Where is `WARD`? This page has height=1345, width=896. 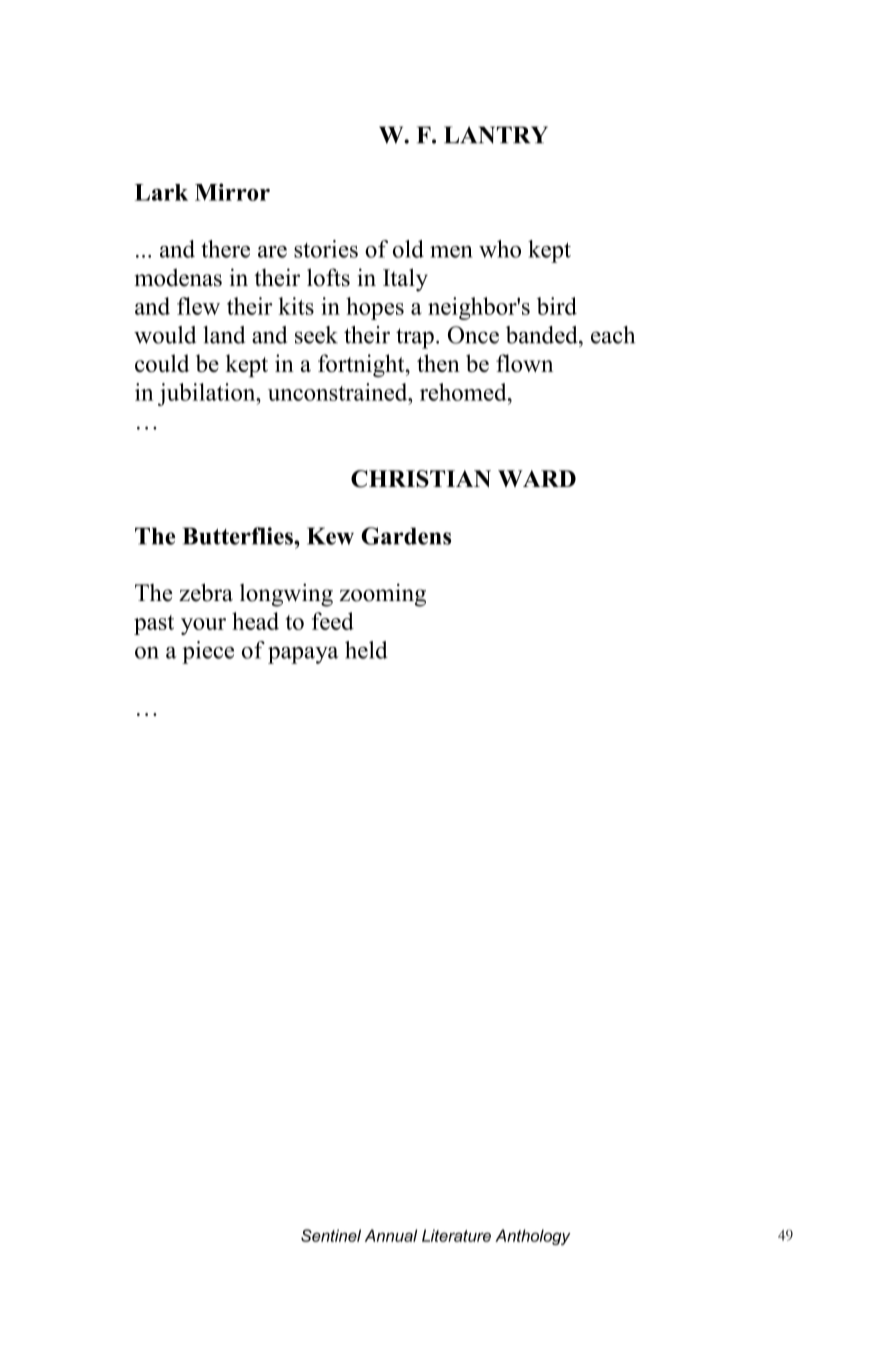
WARD is located at coordinates (537, 478).
